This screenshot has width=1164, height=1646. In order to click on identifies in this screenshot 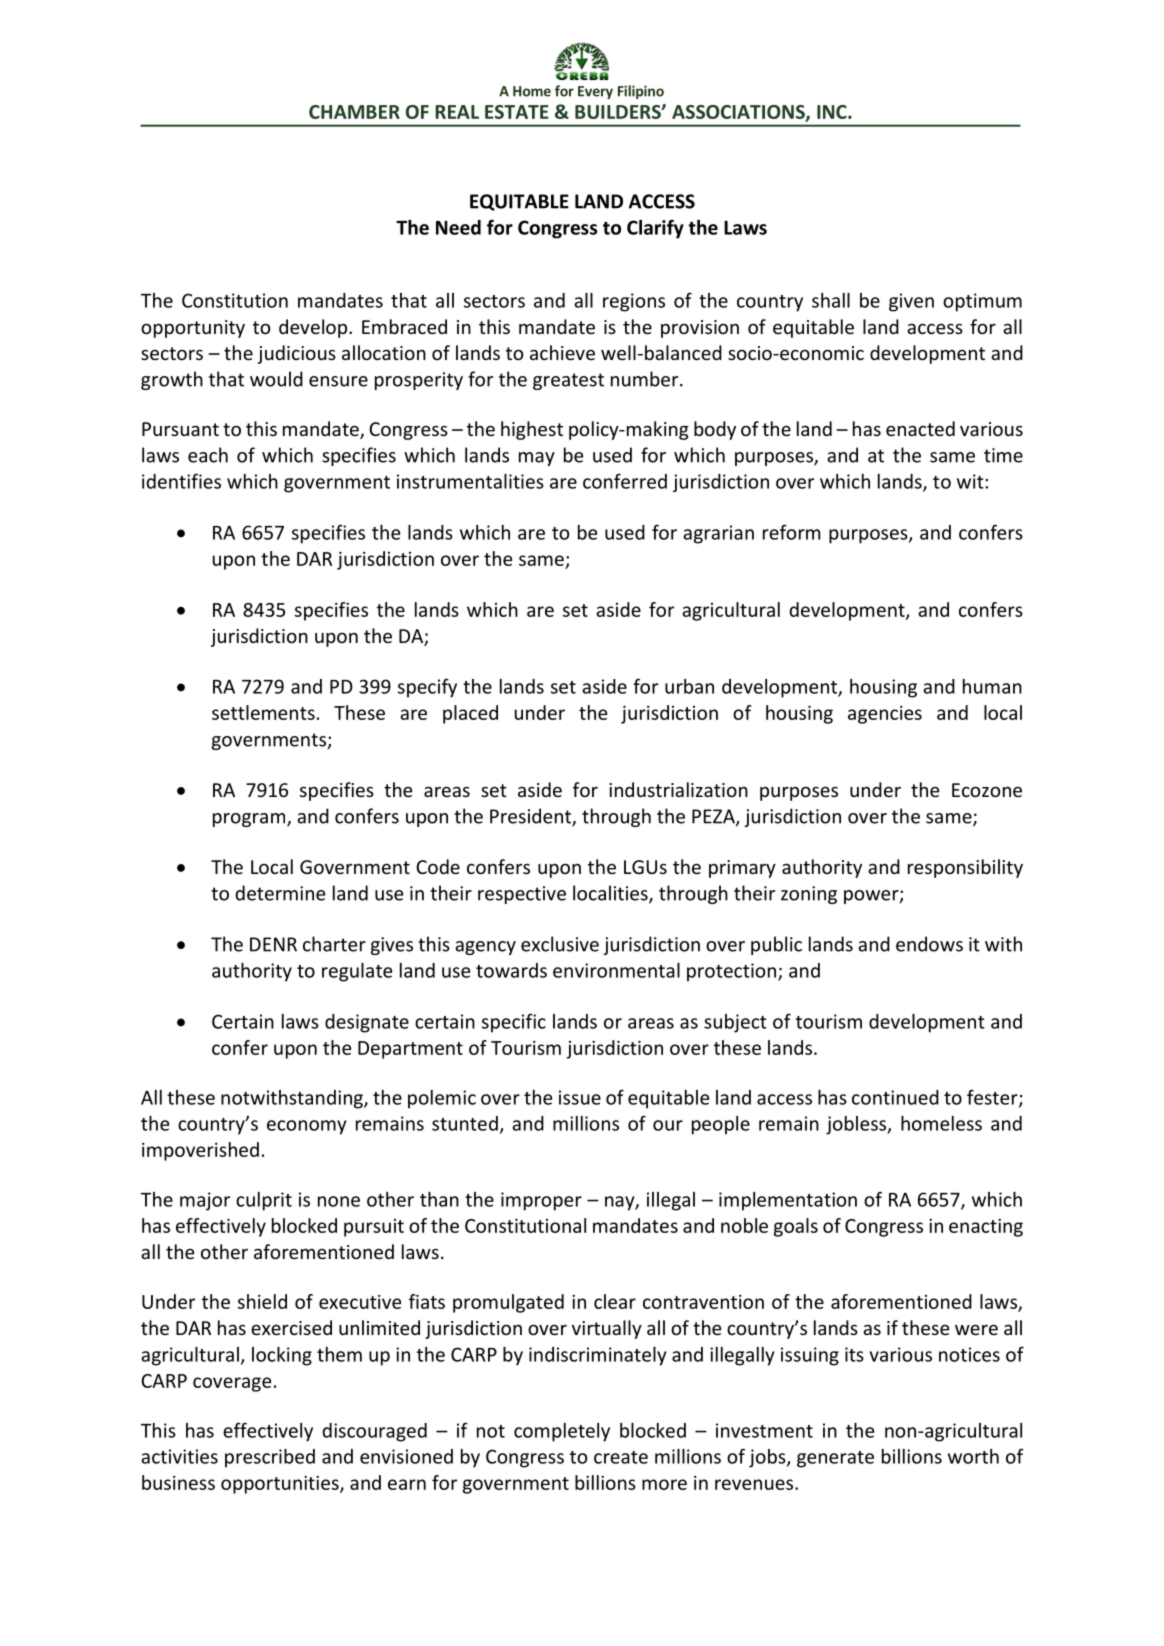, I will do `click(181, 481)`.
